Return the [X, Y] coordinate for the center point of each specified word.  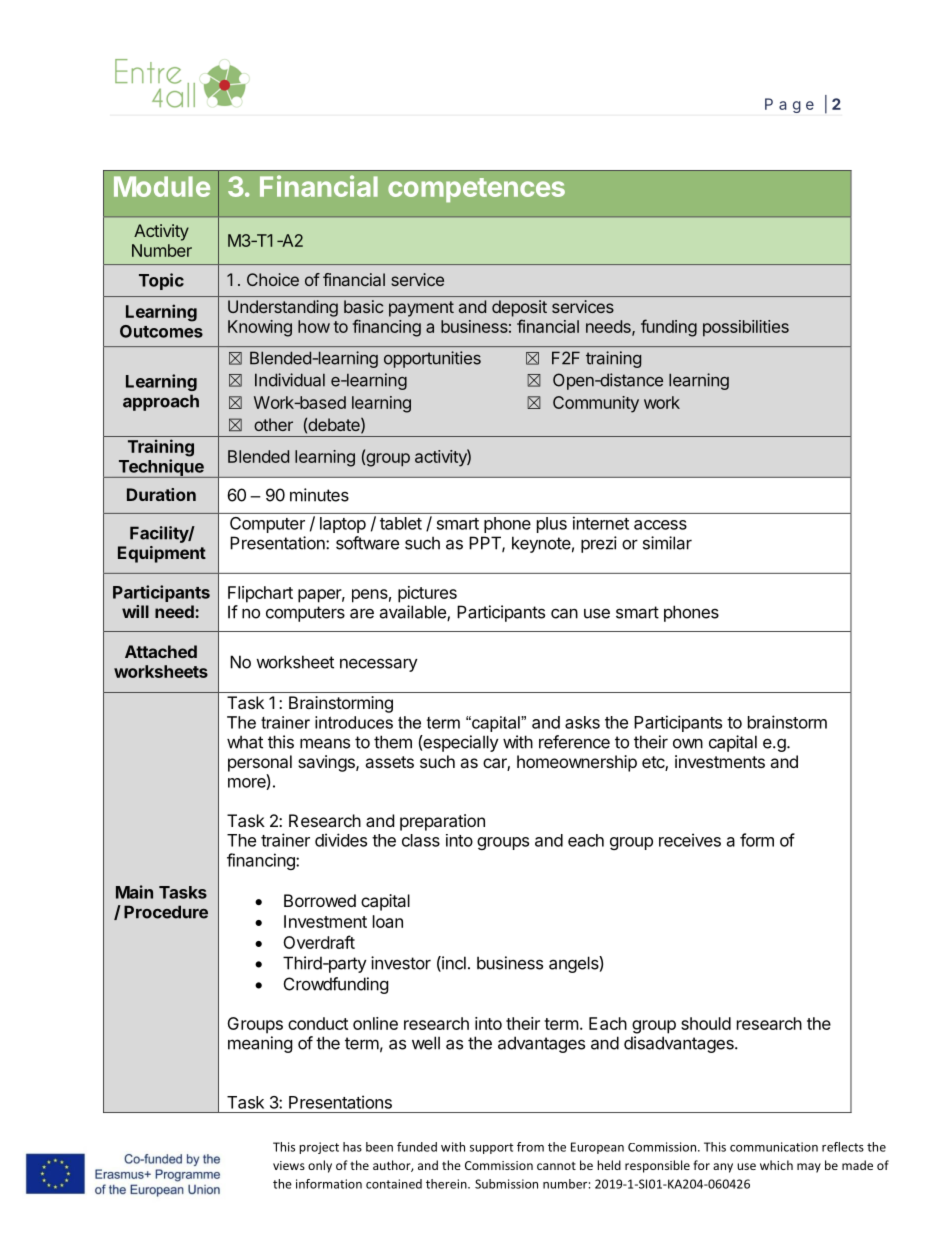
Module [162, 186]
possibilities [746, 328]
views [289, 1165]
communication [774, 1147]
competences [476, 190]
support [491, 1148]
